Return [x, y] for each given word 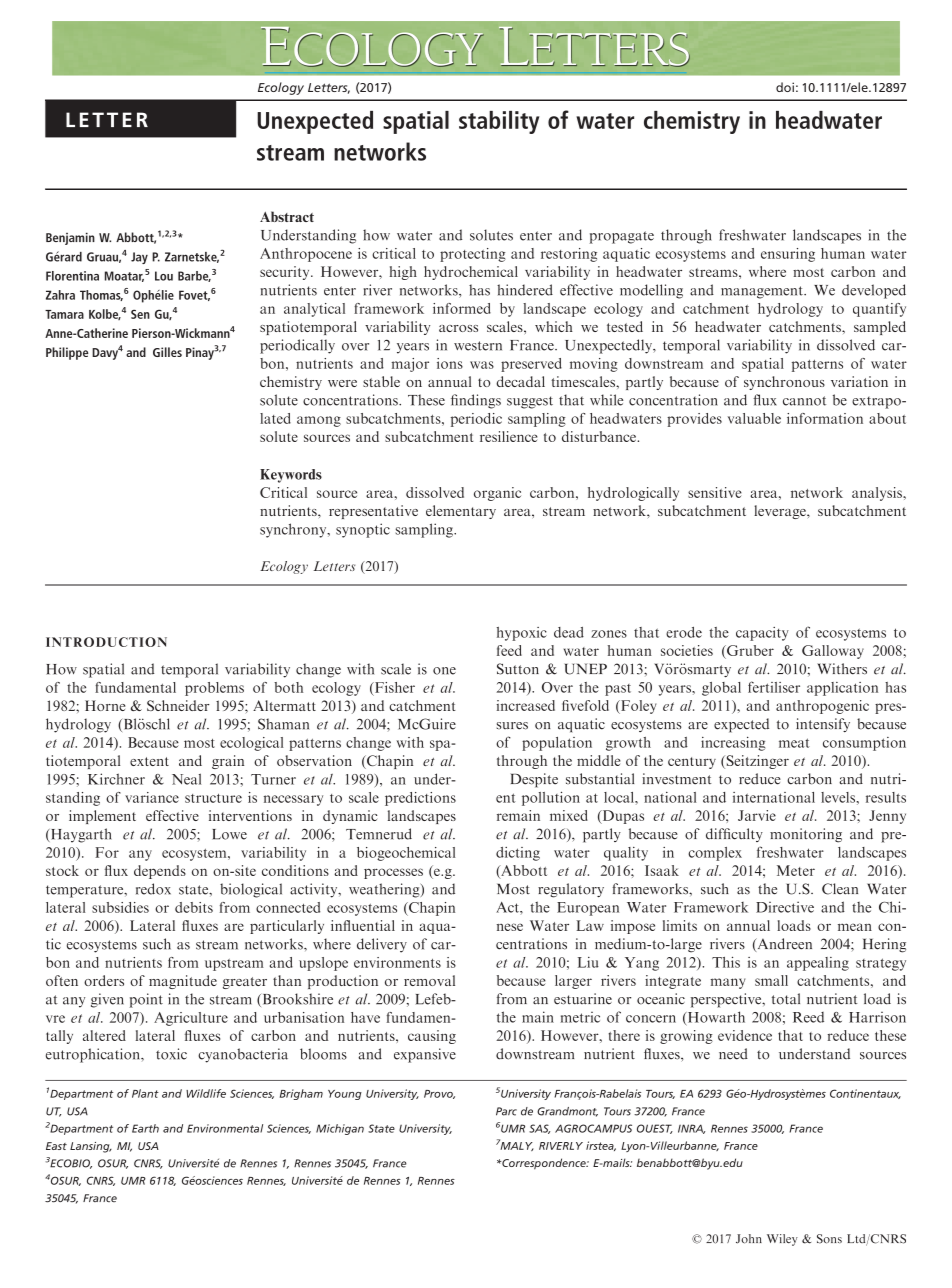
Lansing [91, 1147]
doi [785, 87]
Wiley [782, 1240]
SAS [539, 1129]
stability [499, 122]
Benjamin [70, 238]
